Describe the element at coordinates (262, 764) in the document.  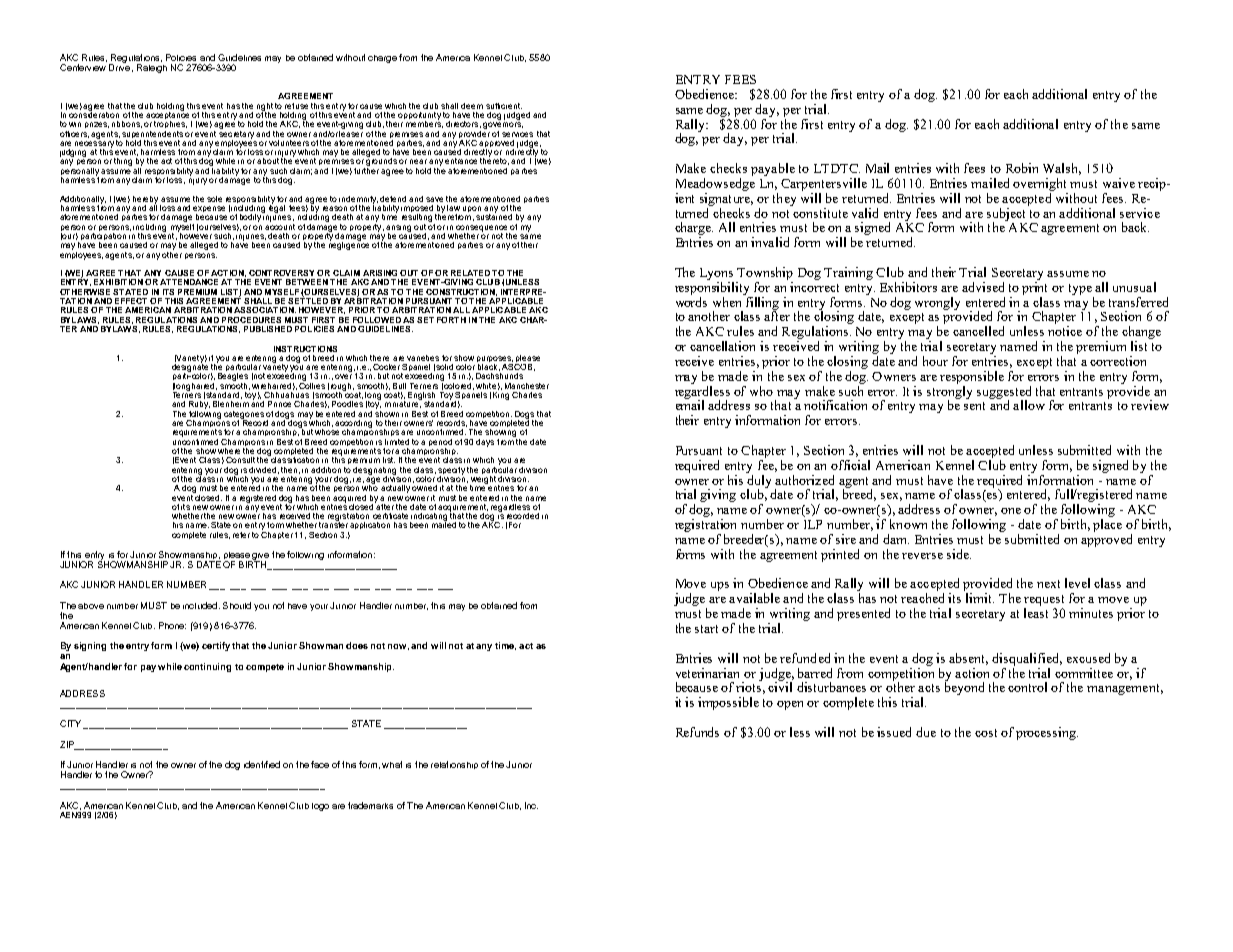
I see `identified` at that location.
